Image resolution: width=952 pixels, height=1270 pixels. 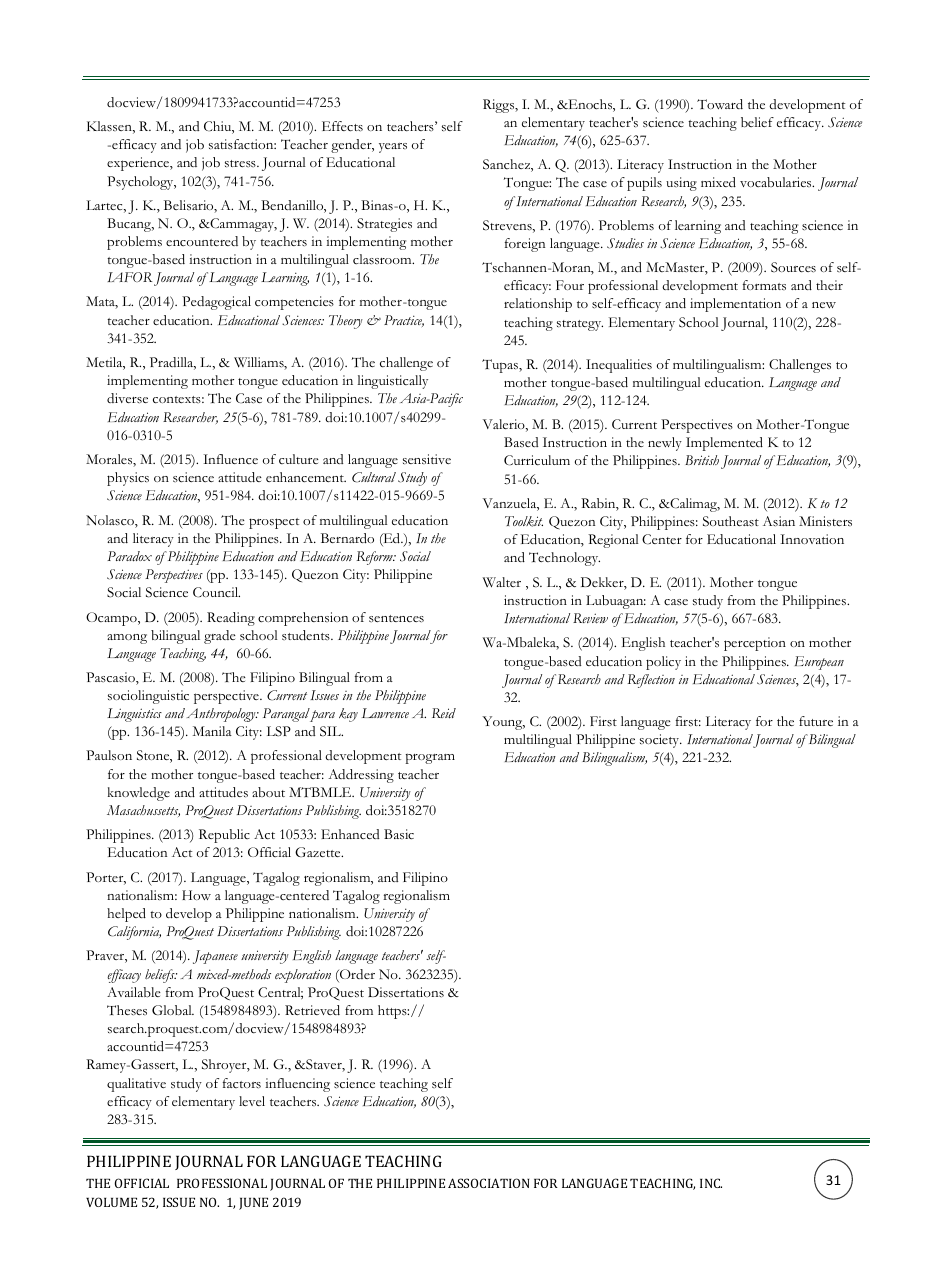 What do you see at coordinates (220, 637) in the image?
I see `grade` at bounding box center [220, 637].
